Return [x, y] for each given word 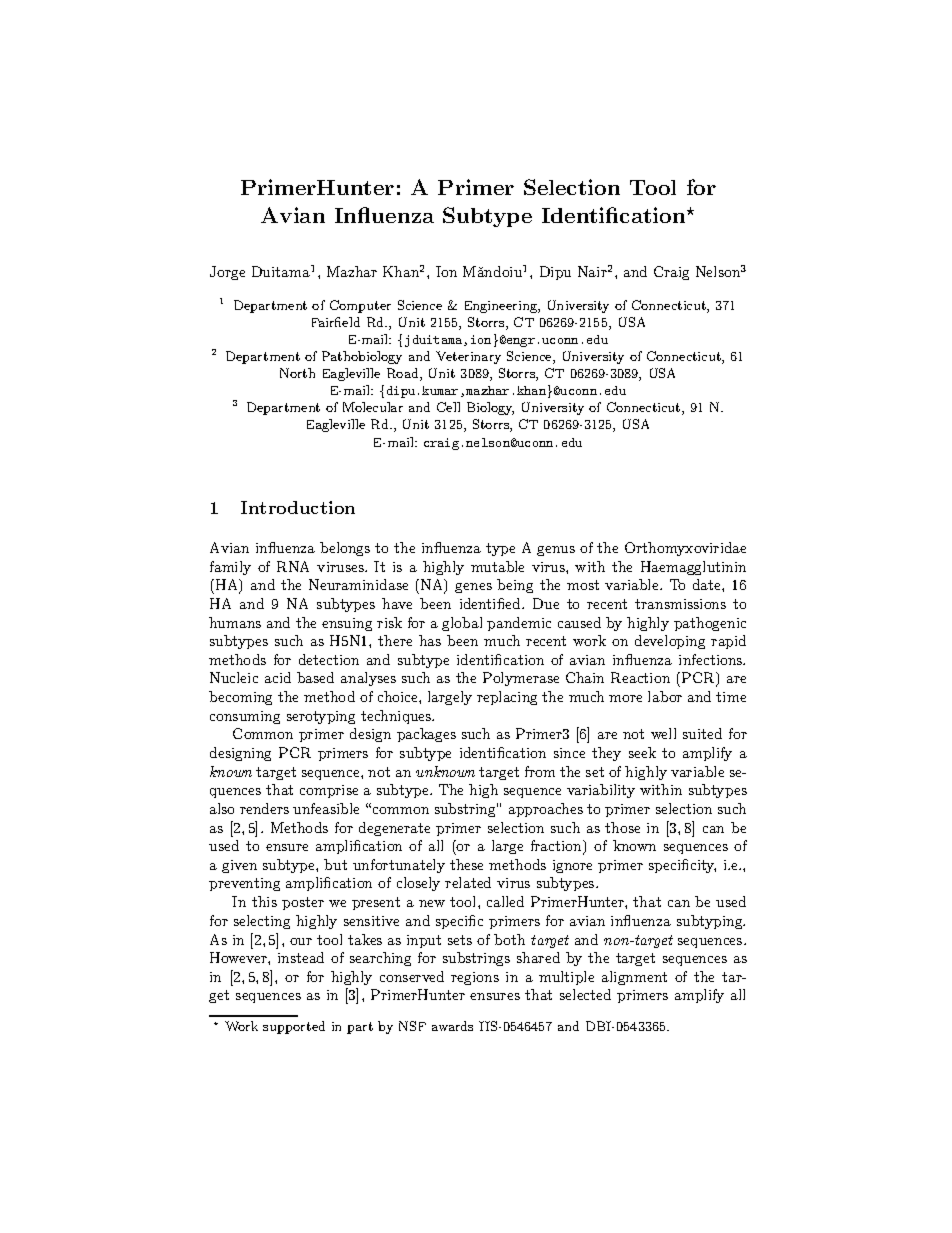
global [462, 624]
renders [264, 808]
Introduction [298, 507]
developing [670, 642]
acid [278, 677]
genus [556, 551]
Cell [448, 407]
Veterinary [468, 357]
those [622, 827]
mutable [497, 566]
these [466, 864]
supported [294, 1027]
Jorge [227, 273]
